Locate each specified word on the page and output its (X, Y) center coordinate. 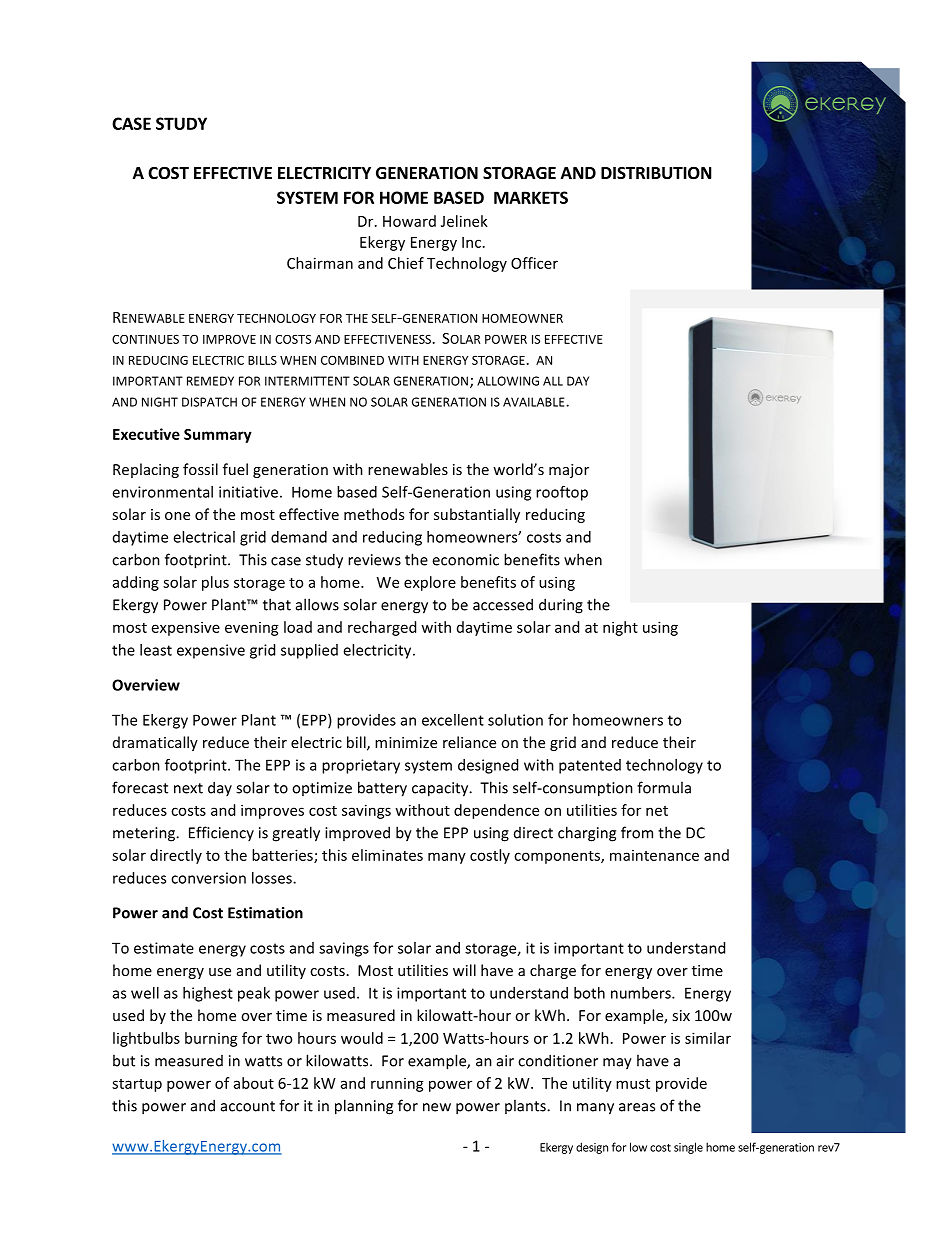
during (561, 606)
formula (664, 787)
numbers (642, 993)
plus (215, 583)
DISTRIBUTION (656, 173)
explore (430, 583)
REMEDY (210, 381)
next (188, 788)
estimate (164, 948)
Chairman (320, 263)
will (464, 970)
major (569, 471)
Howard (409, 221)
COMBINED (352, 360)
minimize (406, 742)
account (248, 1106)
